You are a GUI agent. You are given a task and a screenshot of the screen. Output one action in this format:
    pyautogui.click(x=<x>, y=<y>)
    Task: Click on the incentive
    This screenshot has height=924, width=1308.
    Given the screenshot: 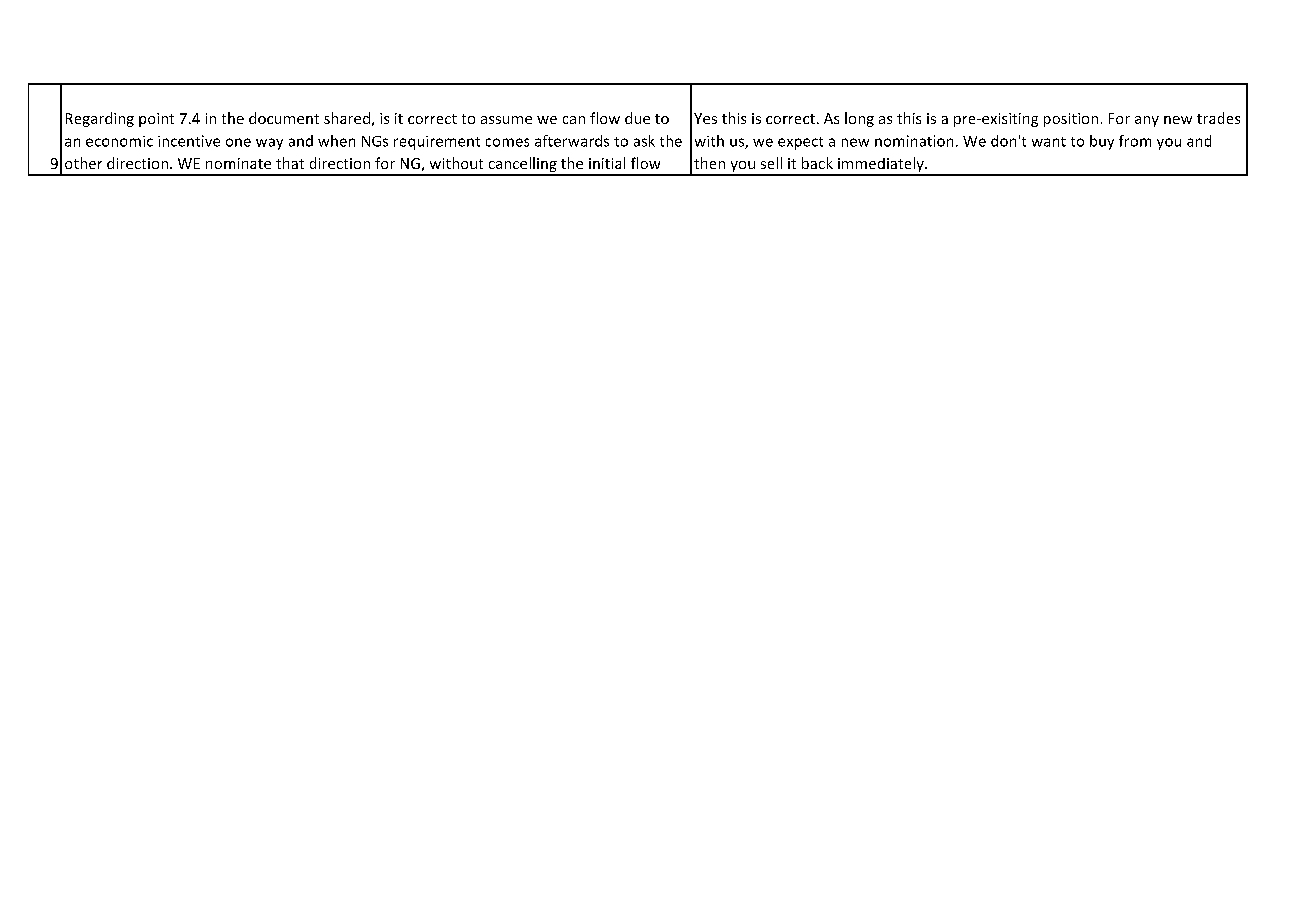 What is the action you would take?
    pyautogui.click(x=189, y=141)
